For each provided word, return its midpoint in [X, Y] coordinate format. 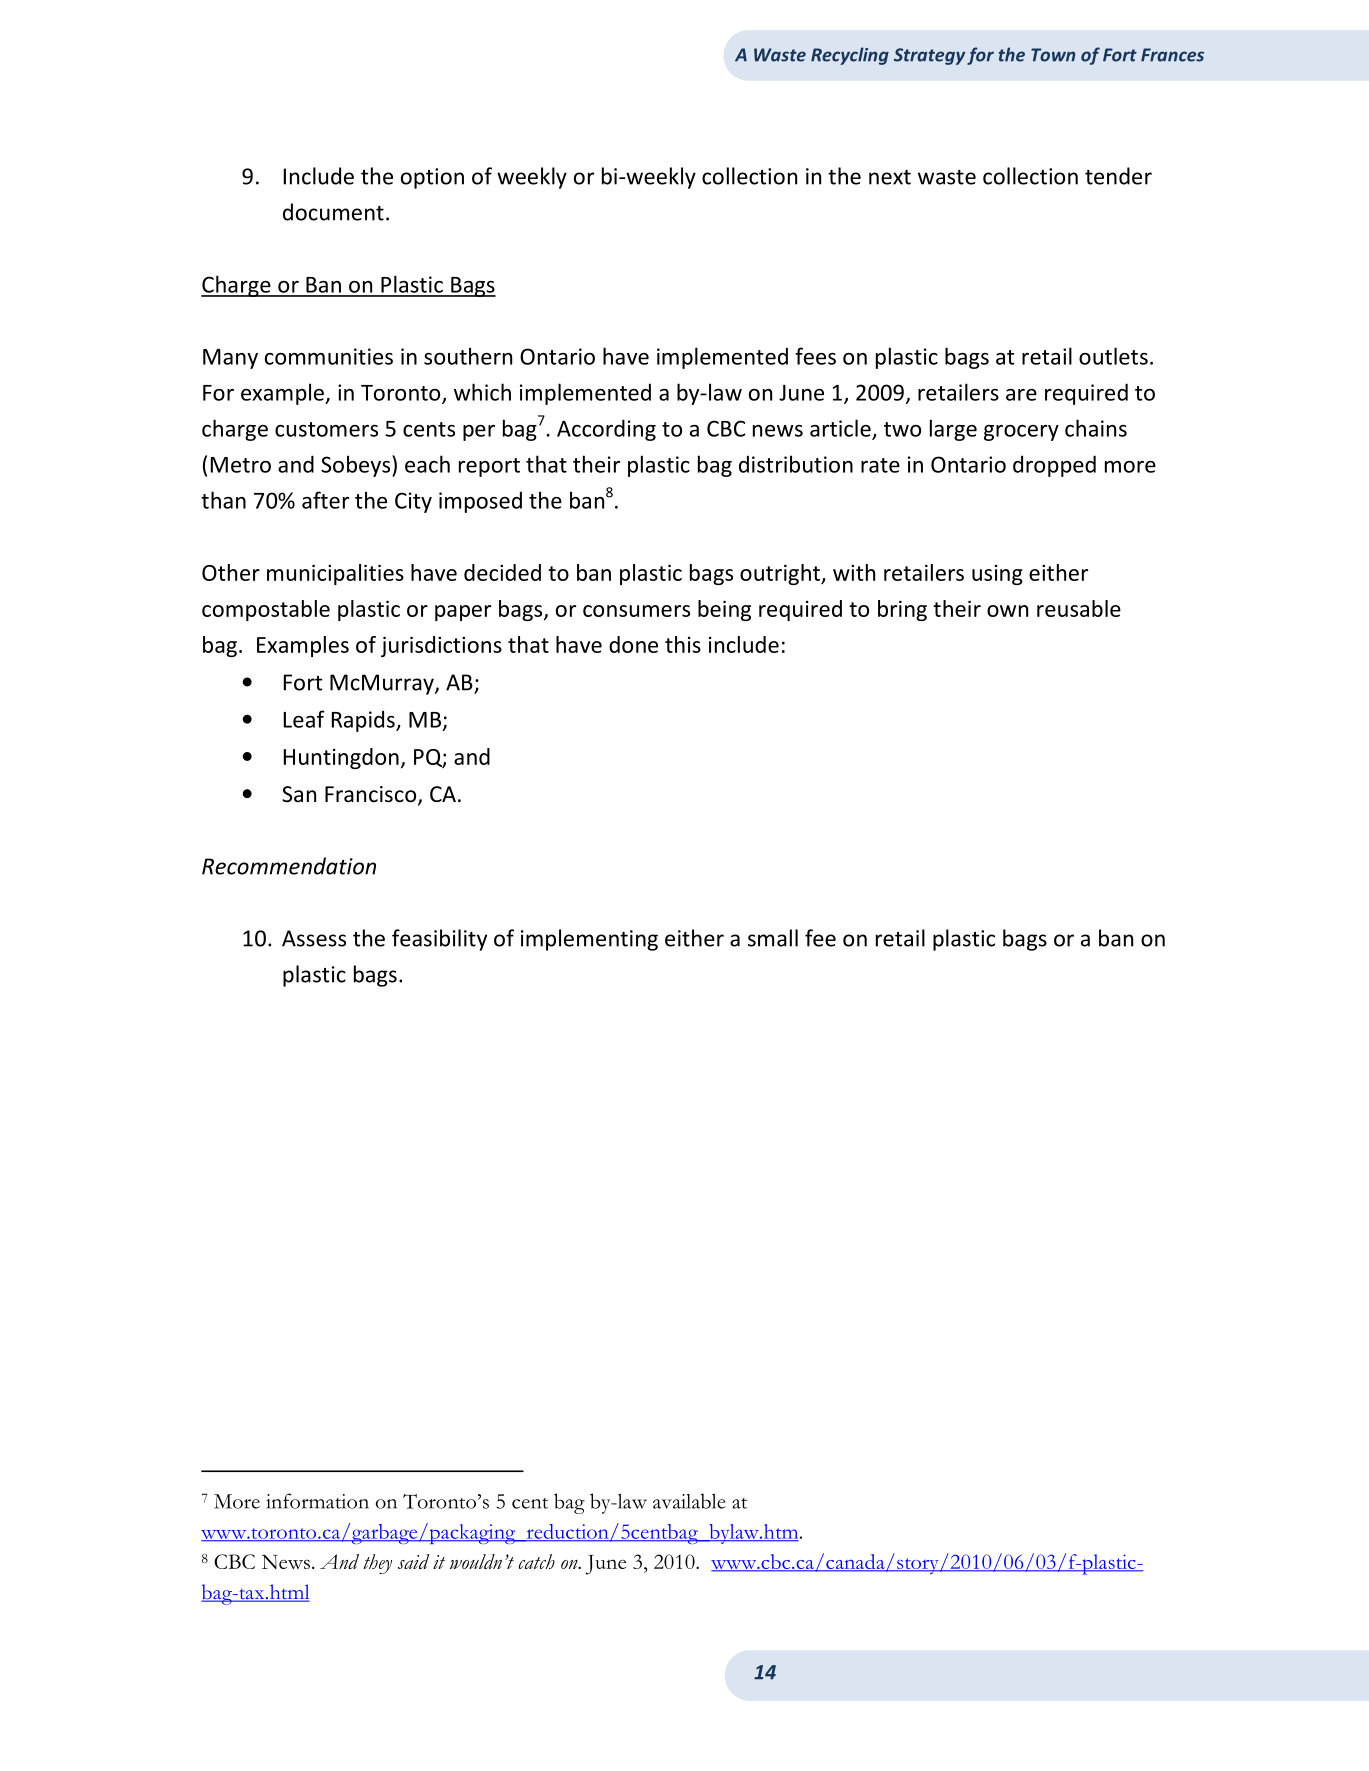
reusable [1079, 608]
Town [1053, 55]
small [773, 938]
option [432, 178]
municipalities [335, 574]
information [317, 1501]
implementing [589, 940]
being [724, 610]
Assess [314, 938]
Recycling [850, 56]
